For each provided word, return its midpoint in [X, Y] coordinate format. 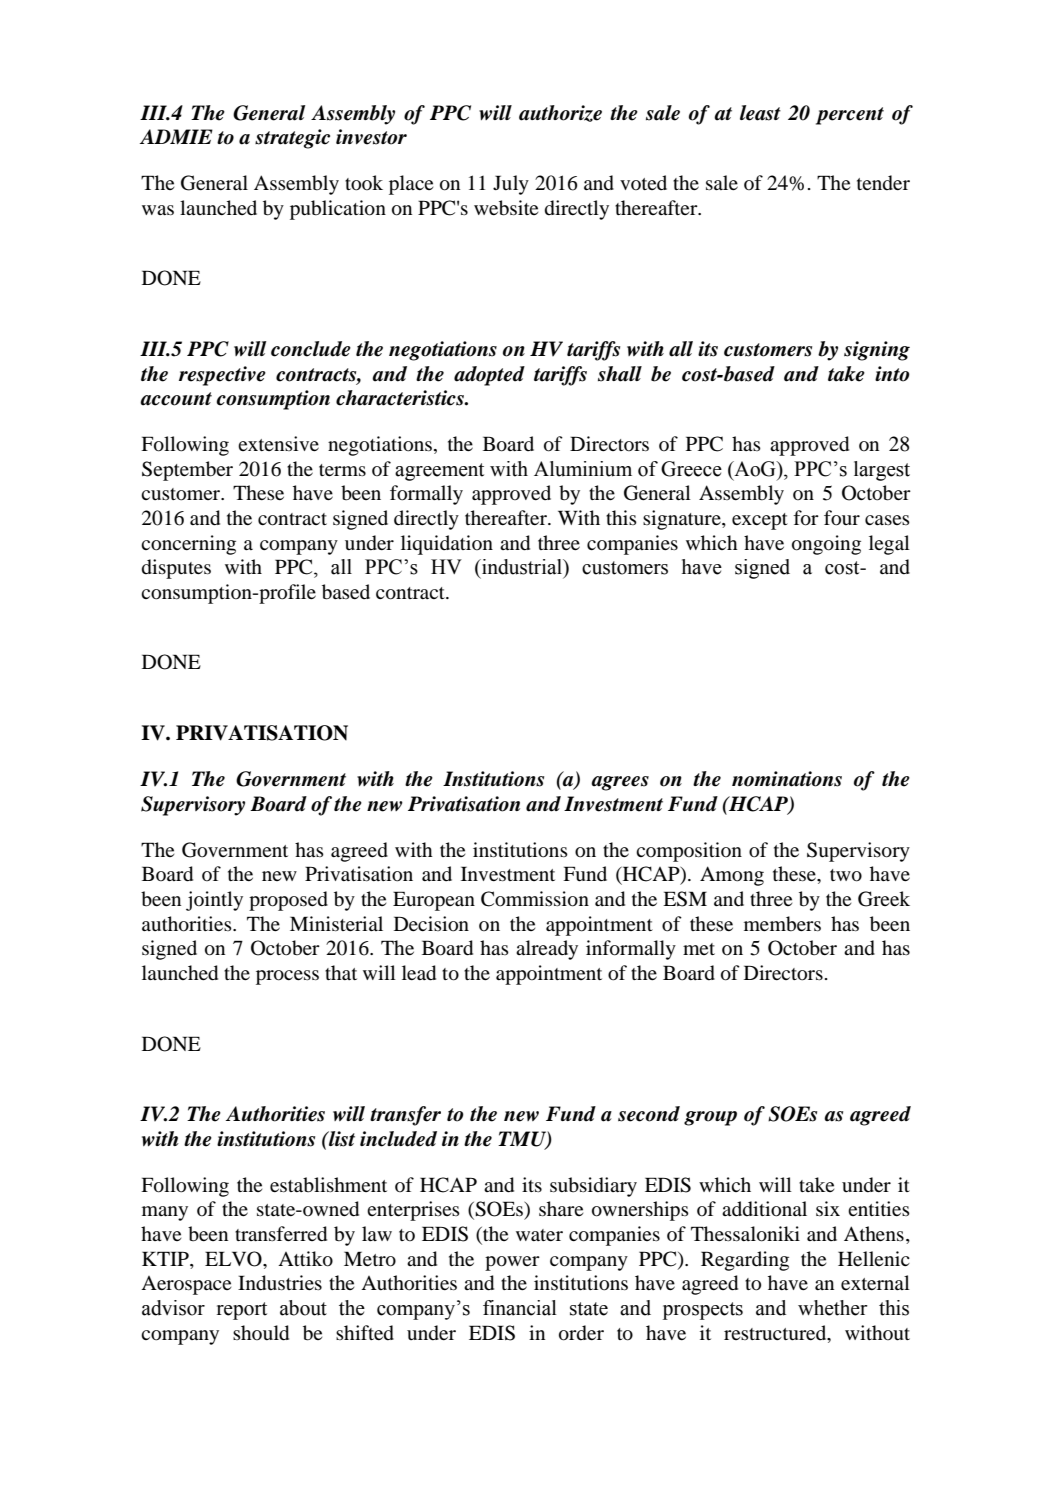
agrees [620, 783]
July [511, 185]
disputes [176, 569]
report [242, 1311]
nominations [787, 779]
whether [833, 1308]
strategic [292, 139]
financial [520, 1308]
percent [850, 116]
